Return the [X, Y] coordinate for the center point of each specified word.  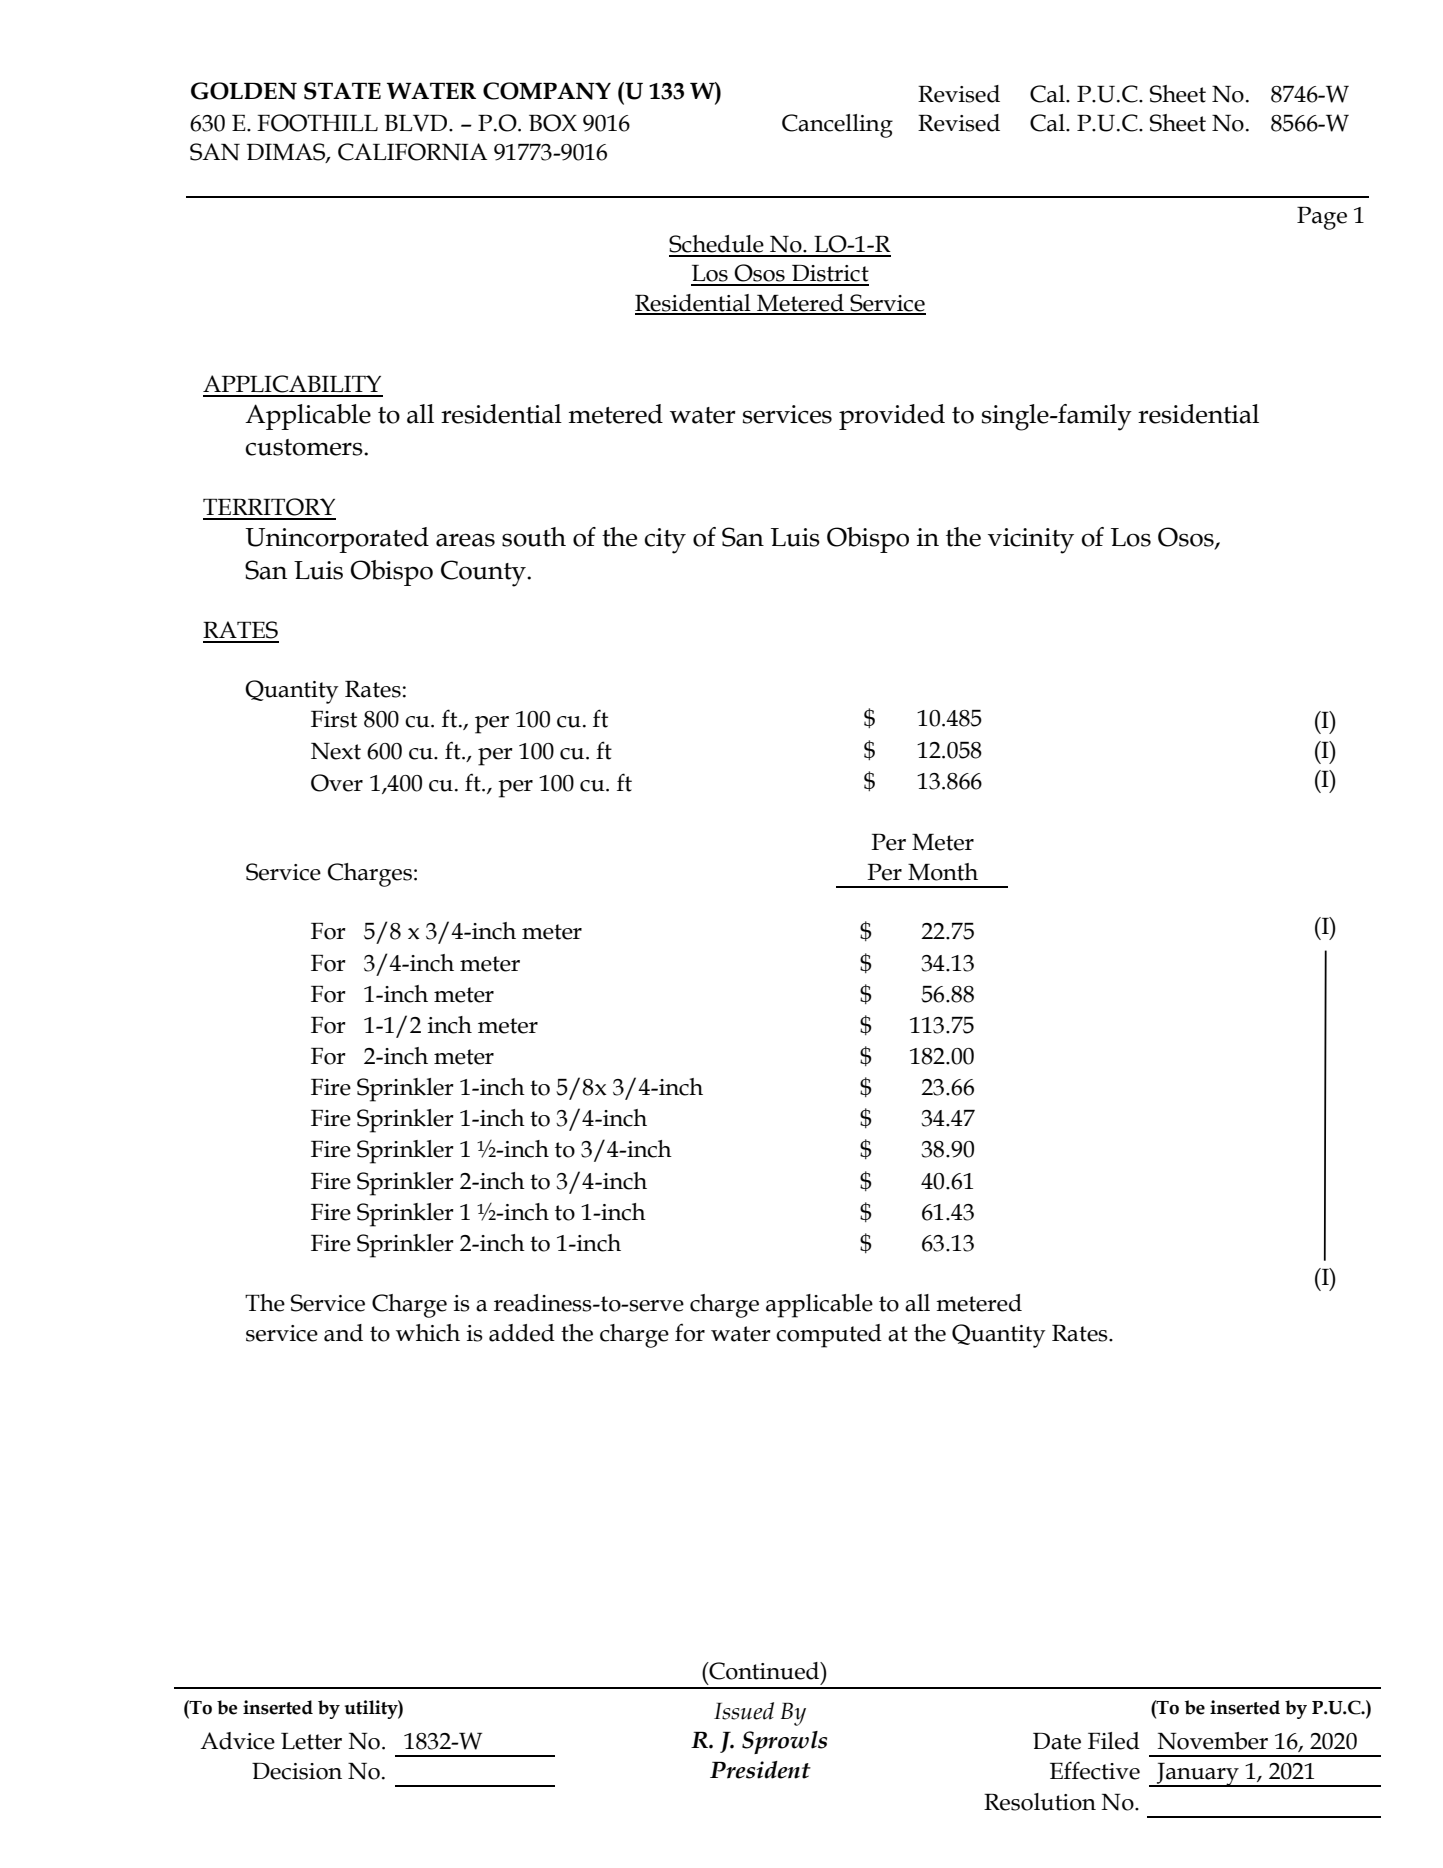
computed [829, 1336]
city [665, 541]
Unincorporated [337, 540]
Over [337, 783]
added [522, 1333]
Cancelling [837, 126]
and [343, 1333]
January [1198, 1775]
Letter [311, 1741]
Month [943, 872]
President [760, 1770]
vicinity [1031, 541]
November [1213, 1741]
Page [1322, 218]
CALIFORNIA [412, 152]
